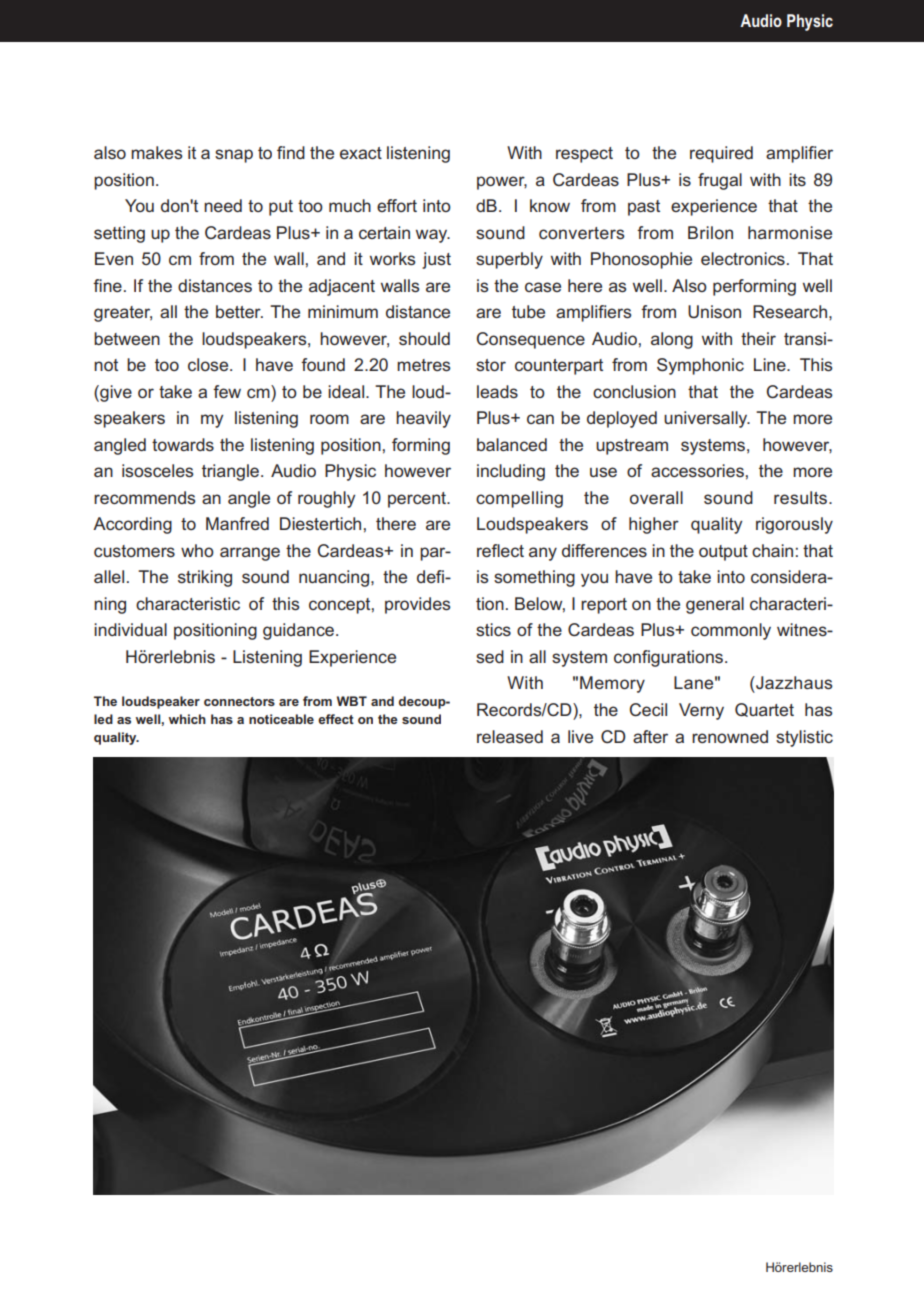 The height and width of the page is (1305, 924). I want to click on which, so click(187, 719).
